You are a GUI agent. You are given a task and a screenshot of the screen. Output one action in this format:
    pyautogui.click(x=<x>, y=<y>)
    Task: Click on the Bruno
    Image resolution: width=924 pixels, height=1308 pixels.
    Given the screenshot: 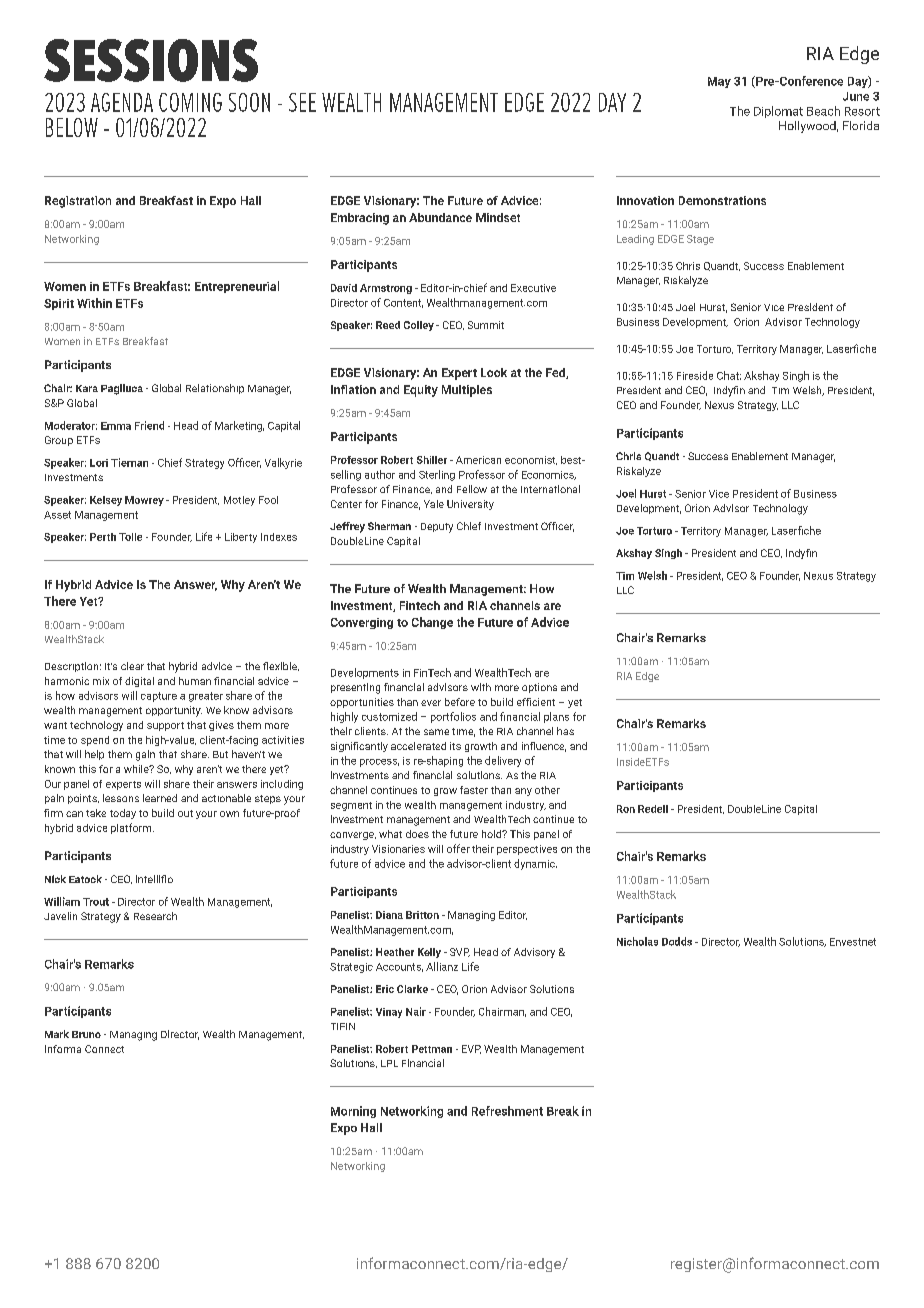 What is the action you would take?
    pyautogui.click(x=86, y=1034)
